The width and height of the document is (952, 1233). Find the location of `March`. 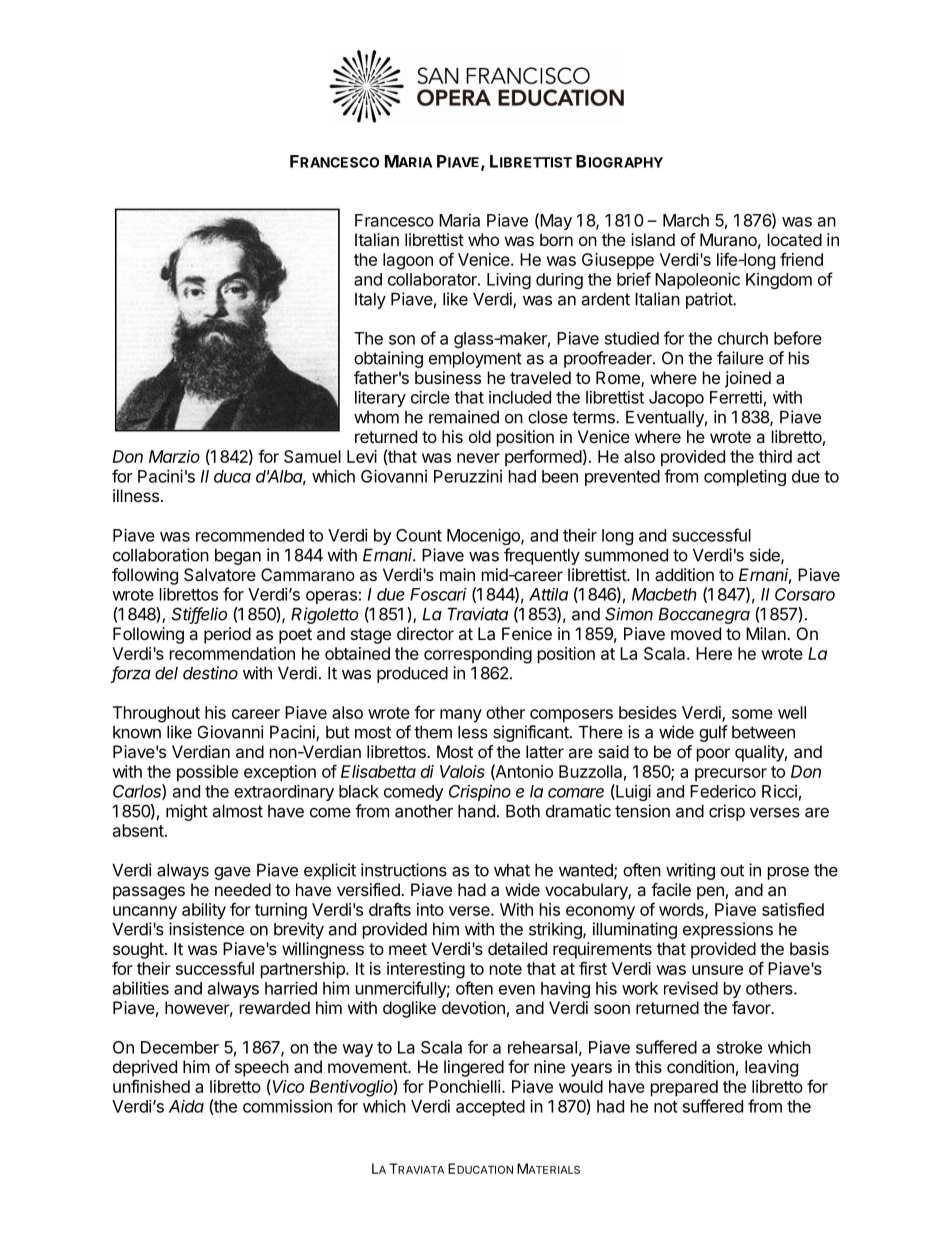

March is located at coordinates (686, 220).
